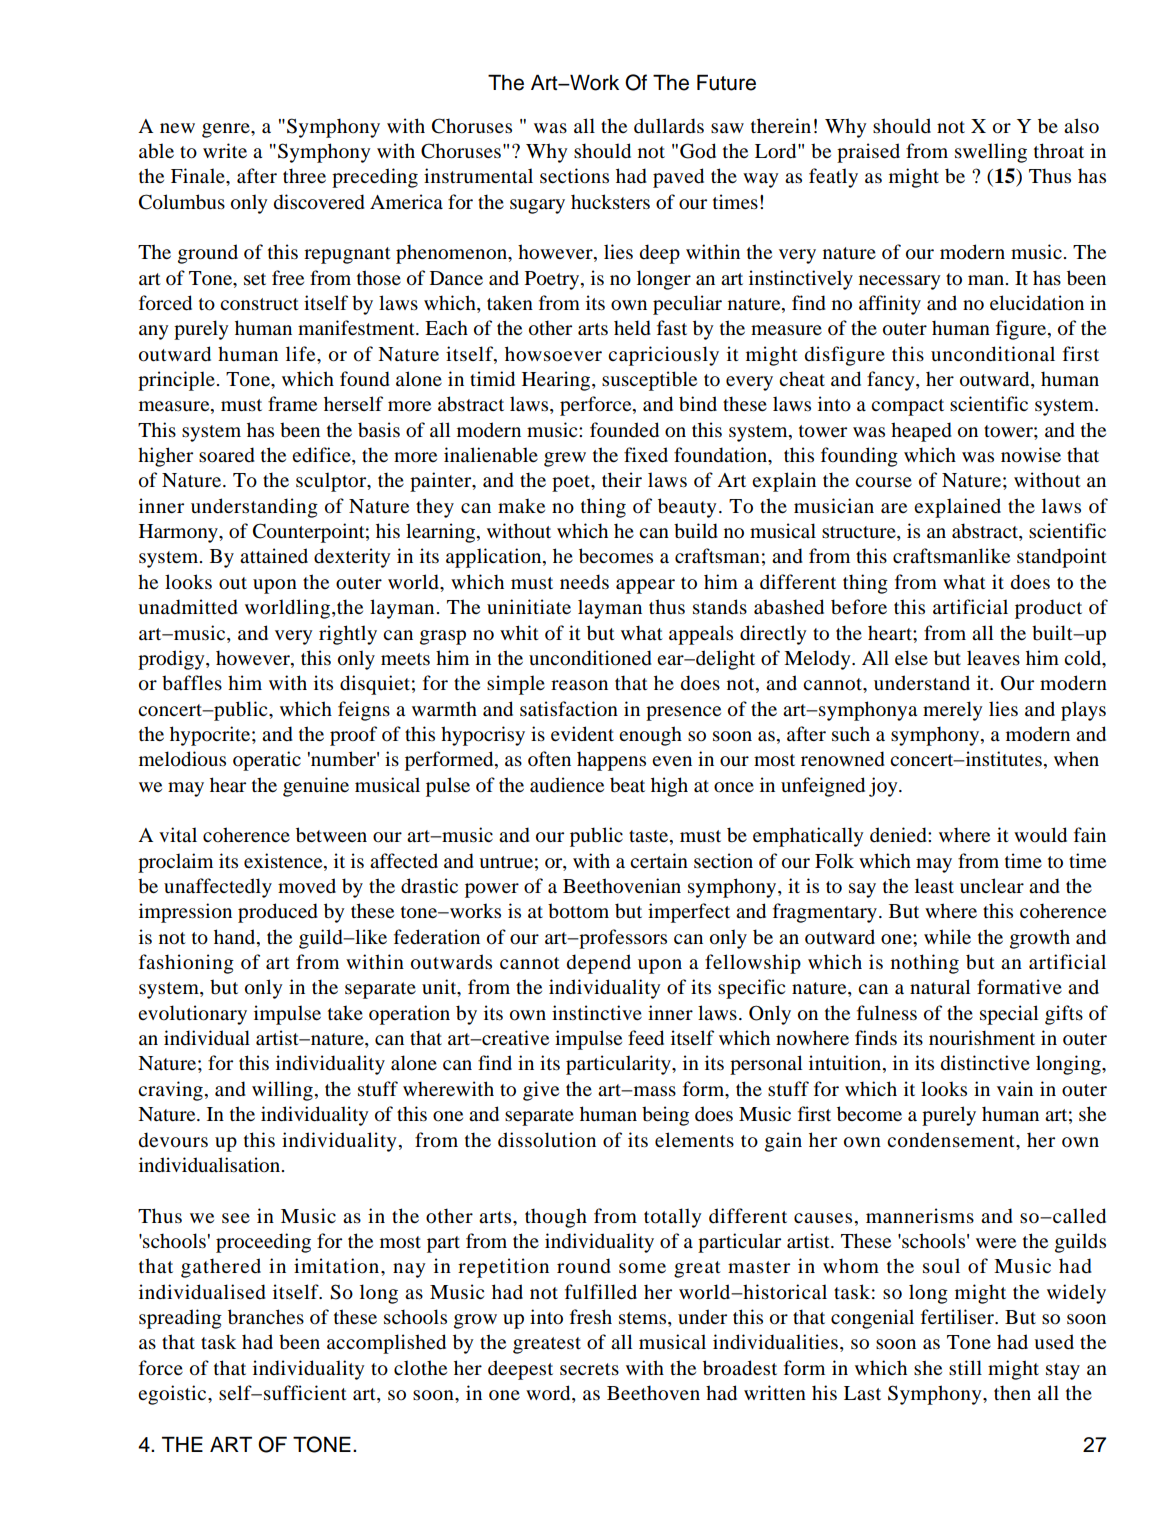 The width and height of the screenshot is (1176, 1521). What do you see at coordinates (953, 711) in the screenshot?
I see `merely` at bounding box center [953, 711].
